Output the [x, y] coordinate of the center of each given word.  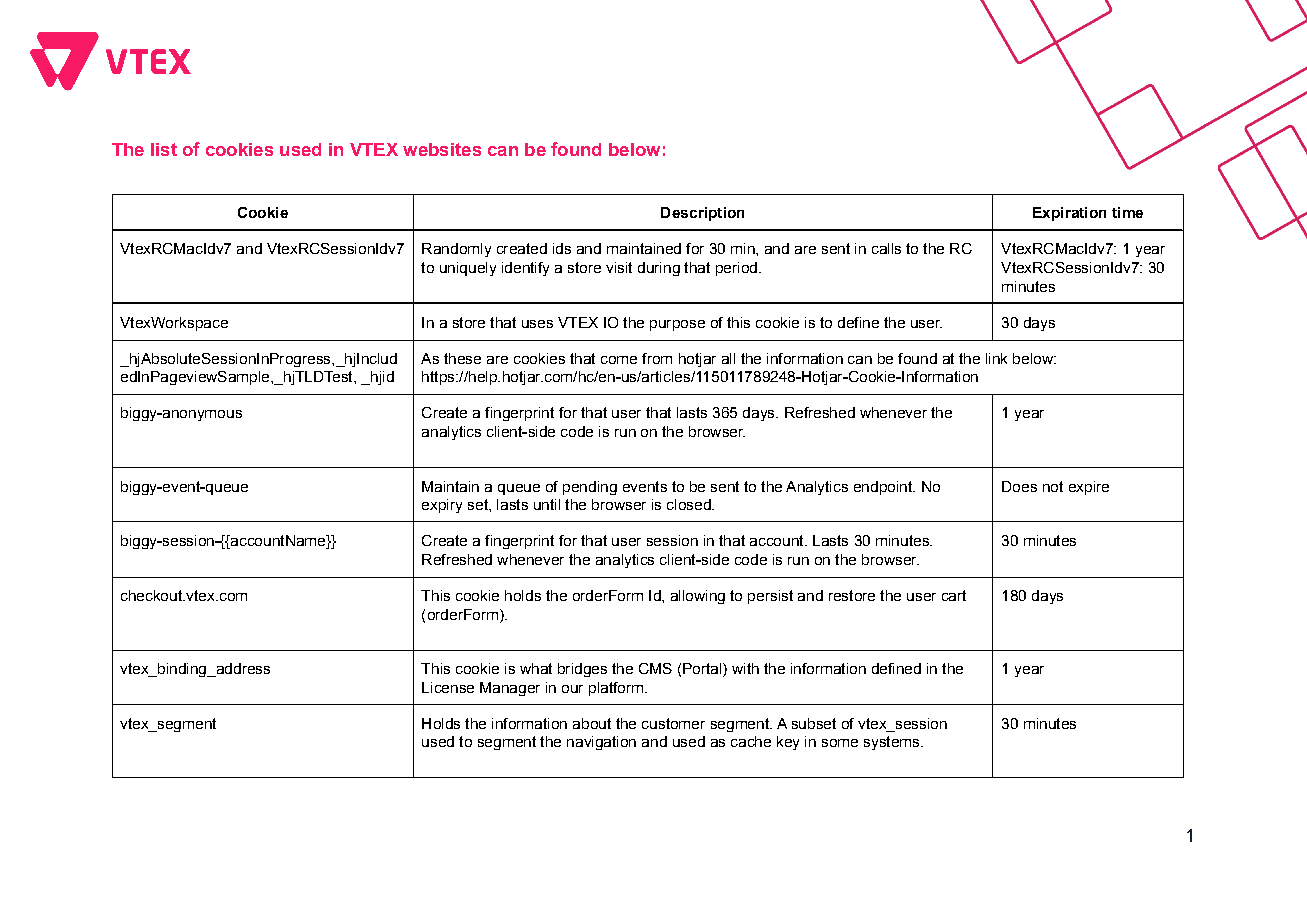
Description [702, 214]
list [164, 149]
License [448, 687]
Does [1019, 486]
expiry [442, 506]
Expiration [1069, 214]
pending [590, 488]
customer [673, 723]
